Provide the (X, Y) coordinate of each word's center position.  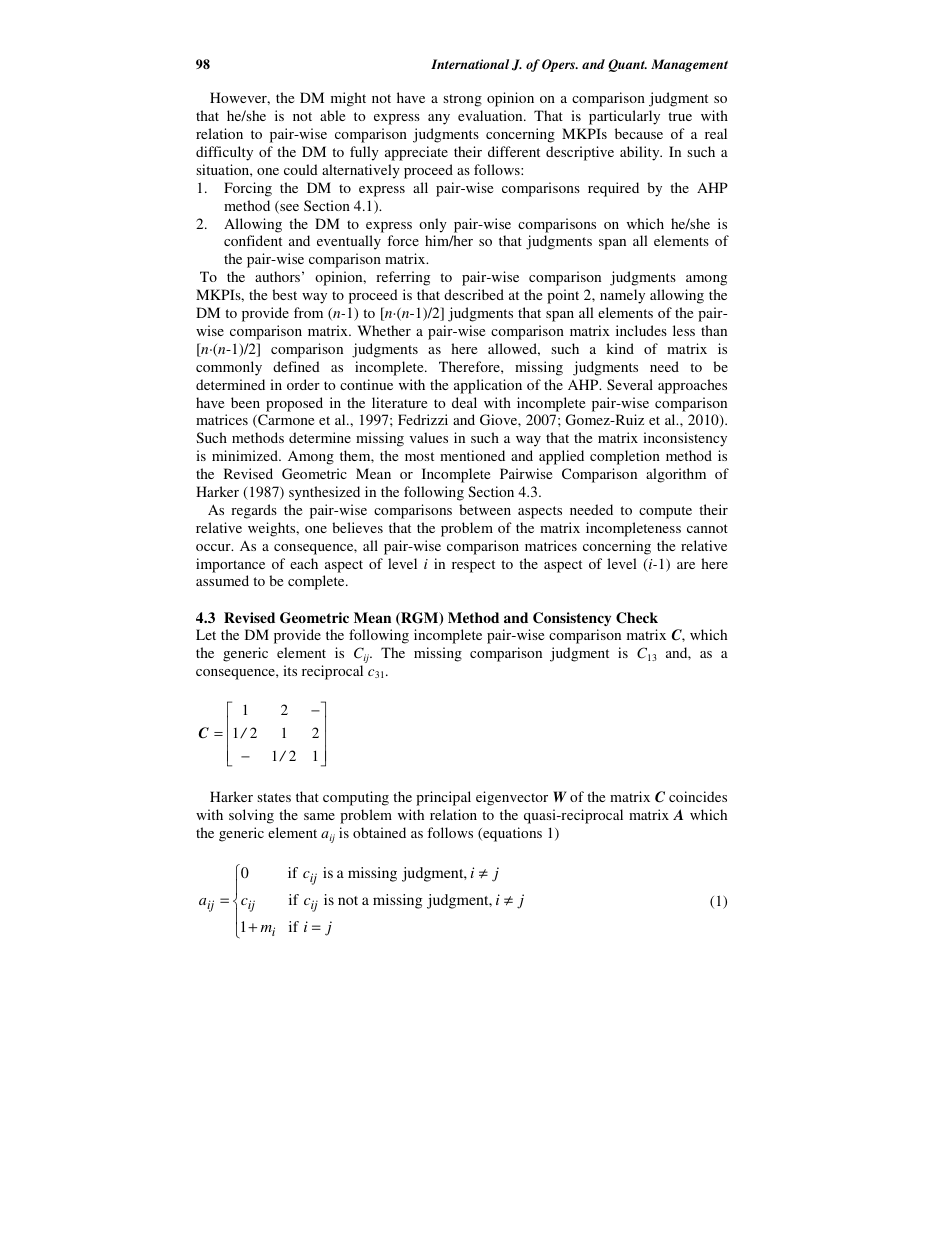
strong (462, 100)
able (332, 115)
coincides (698, 796)
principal (443, 798)
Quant (627, 65)
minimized (246, 455)
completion (625, 457)
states (274, 797)
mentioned (472, 455)
